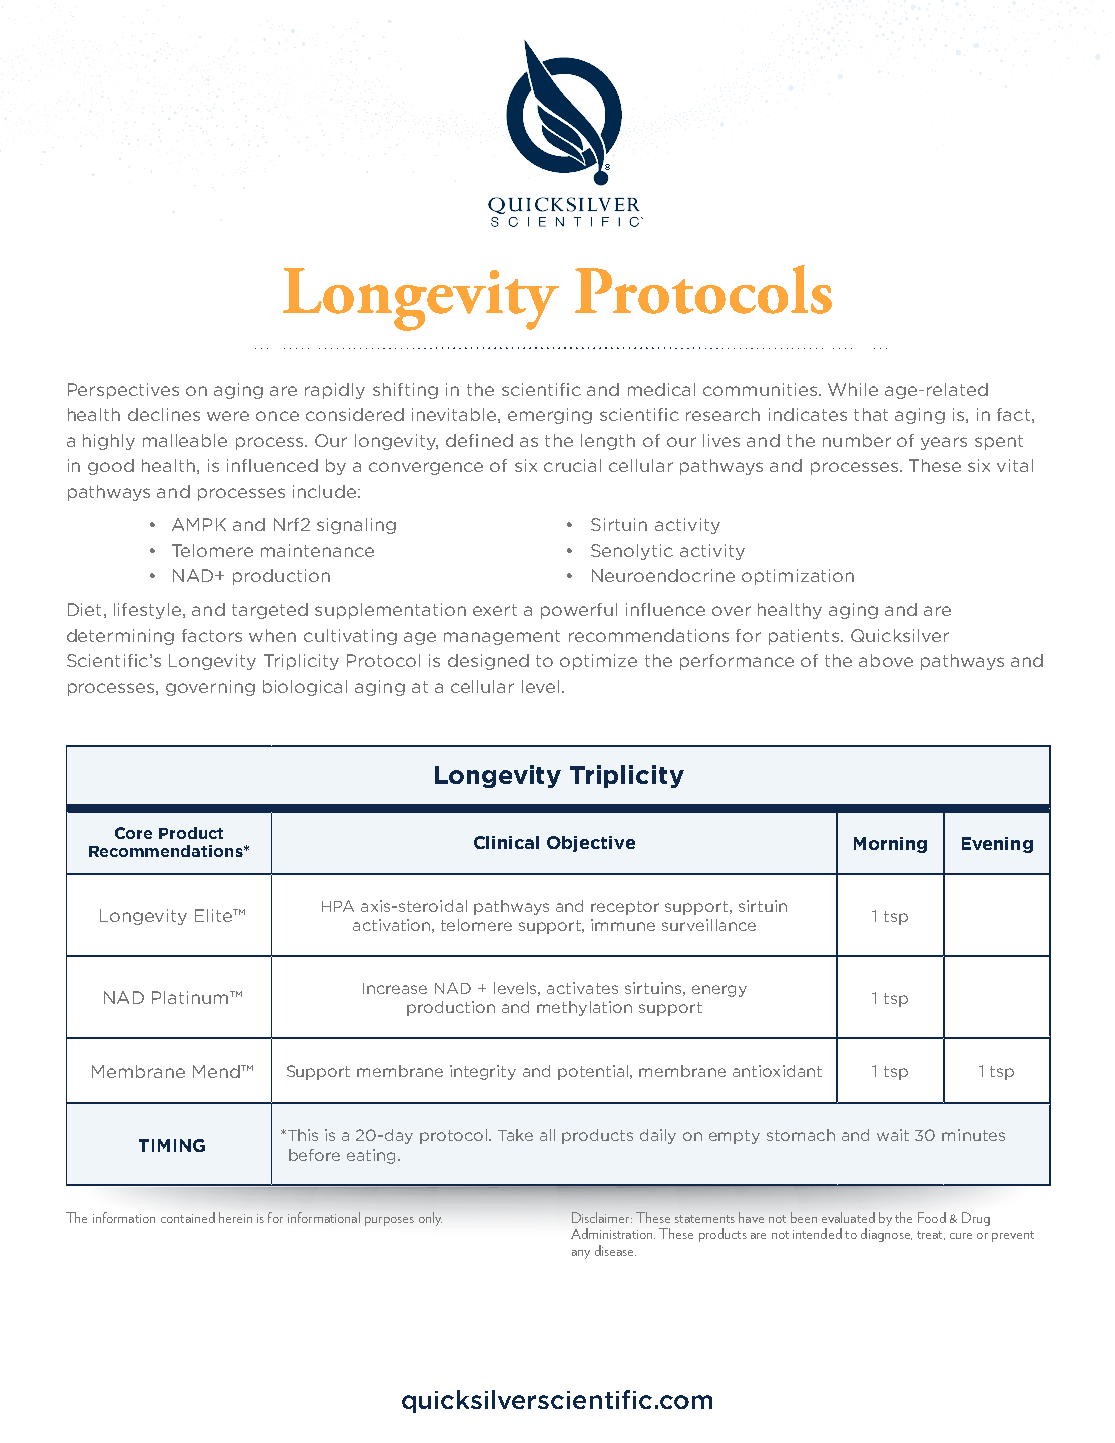 The image size is (1115, 1443). What do you see at coordinates (228, 416) in the screenshot?
I see `were` at bounding box center [228, 416].
